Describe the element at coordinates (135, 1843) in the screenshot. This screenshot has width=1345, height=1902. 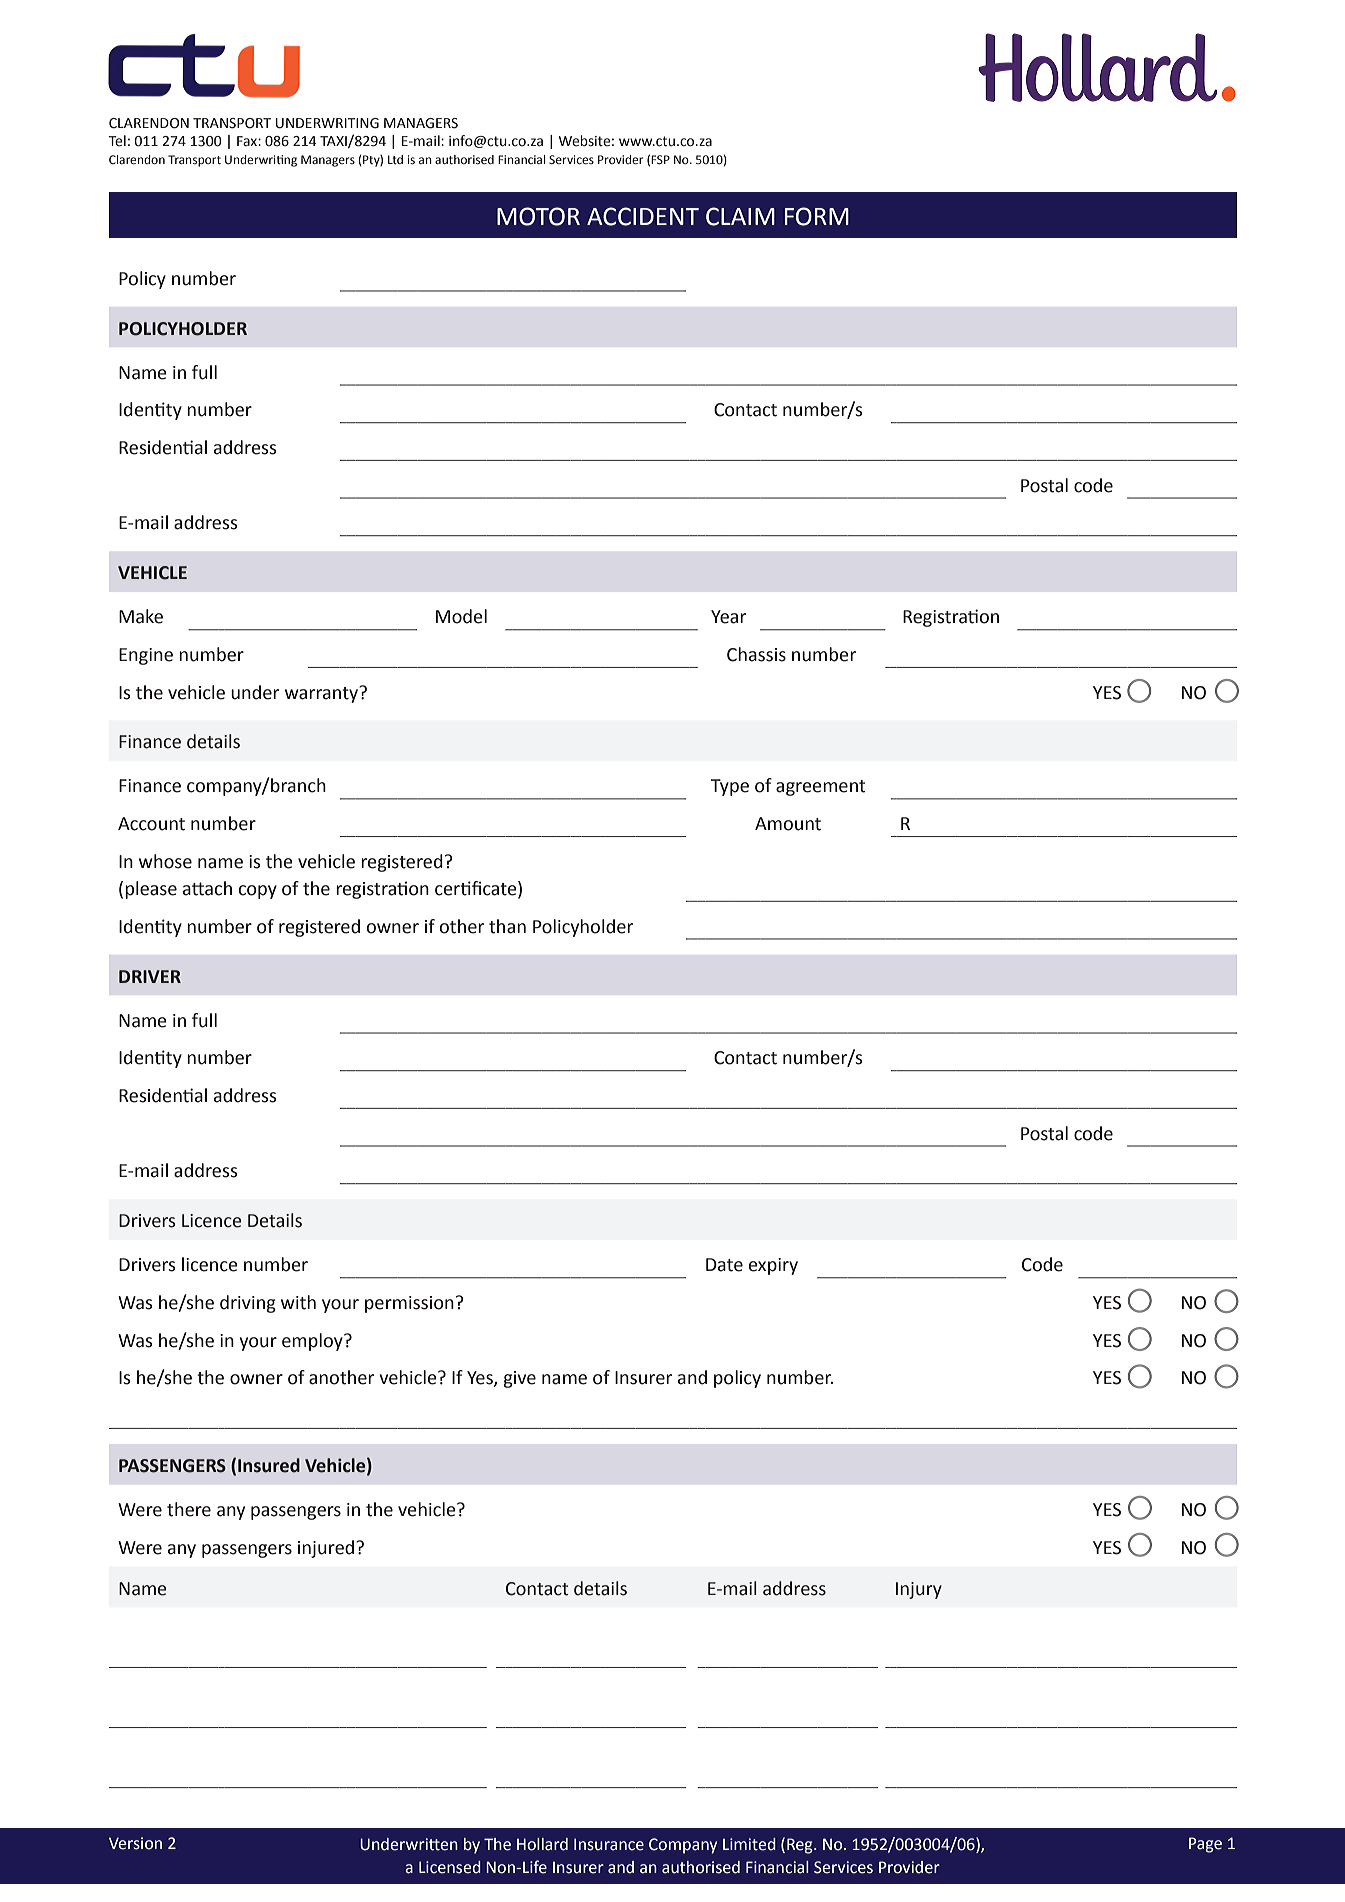
I see `Version` at that location.
